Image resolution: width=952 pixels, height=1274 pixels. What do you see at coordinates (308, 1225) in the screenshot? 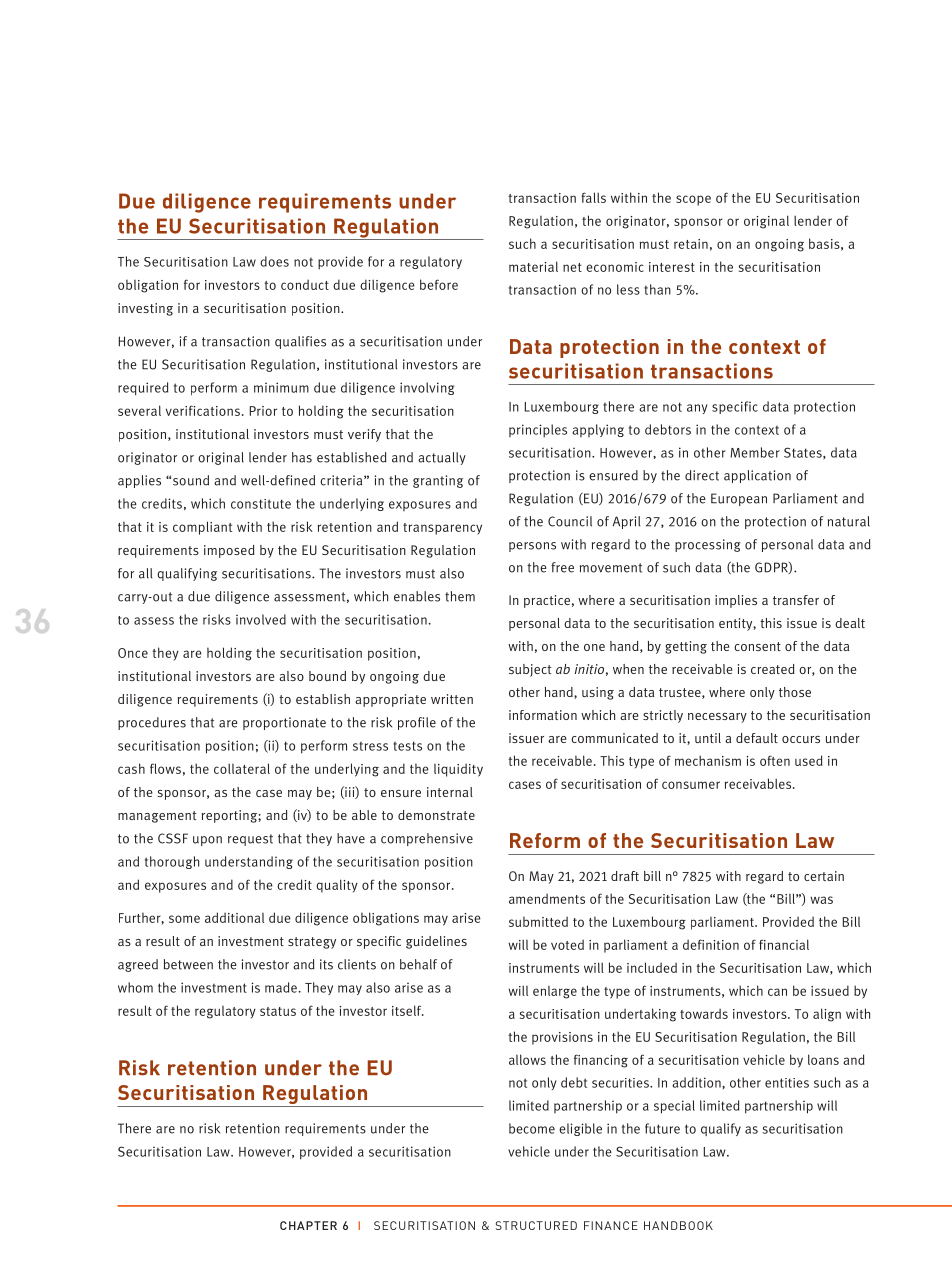
I see `CHAPTER` at bounding box center [308, 1225].
